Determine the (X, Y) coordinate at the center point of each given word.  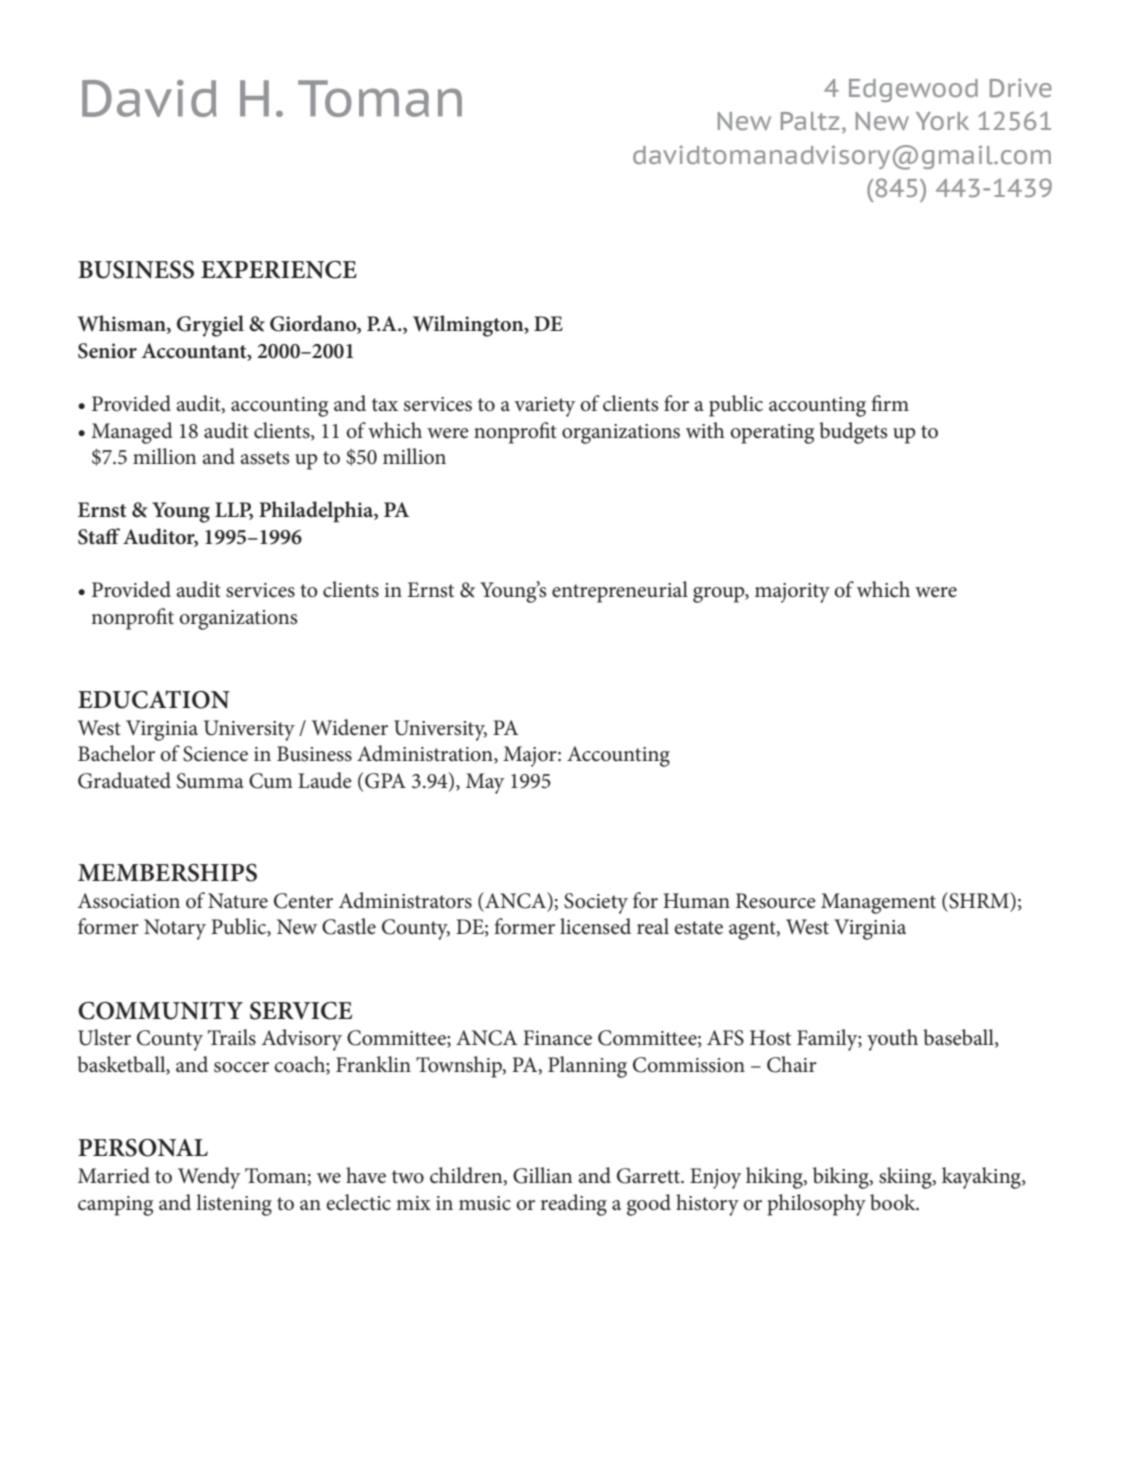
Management (878, 903)
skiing (906, 1178)
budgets (853, 433)
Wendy (209, 1178)
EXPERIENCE (279, 270)
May (485, 783)
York (942, 121)
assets (264, 458)
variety (545, 407)
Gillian (543, 1175)
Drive (1021, 87)
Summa (210, 781)
